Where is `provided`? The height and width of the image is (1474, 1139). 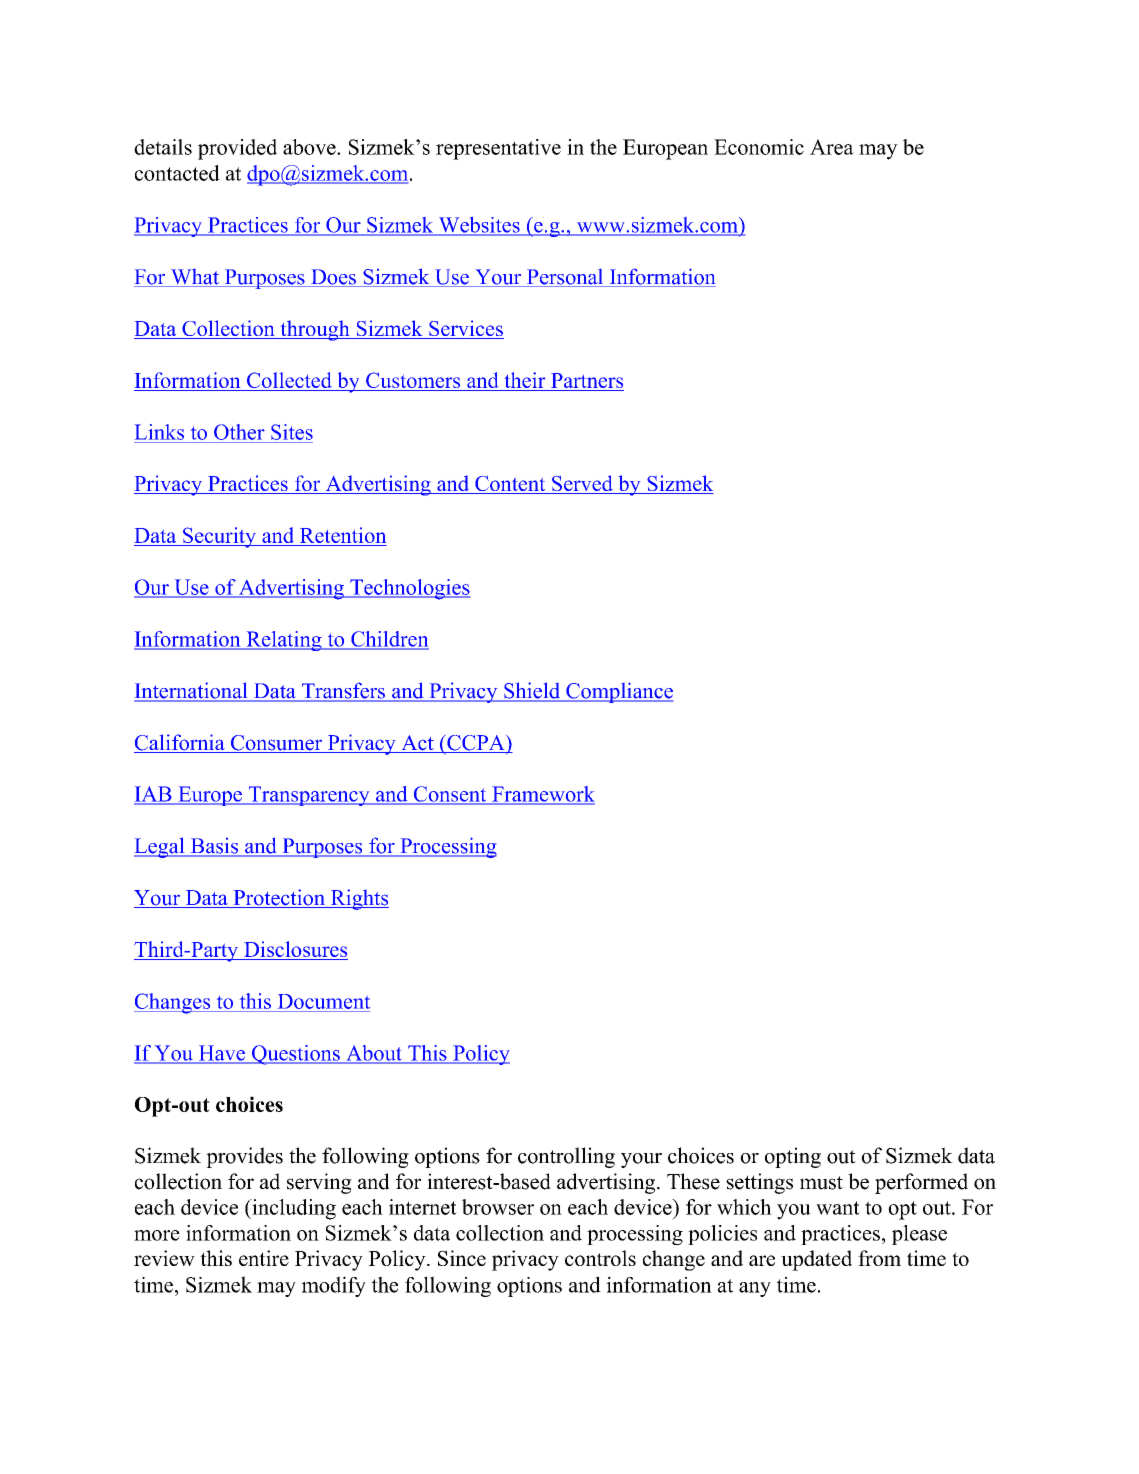
provided is located at coordinates (237, 149).
